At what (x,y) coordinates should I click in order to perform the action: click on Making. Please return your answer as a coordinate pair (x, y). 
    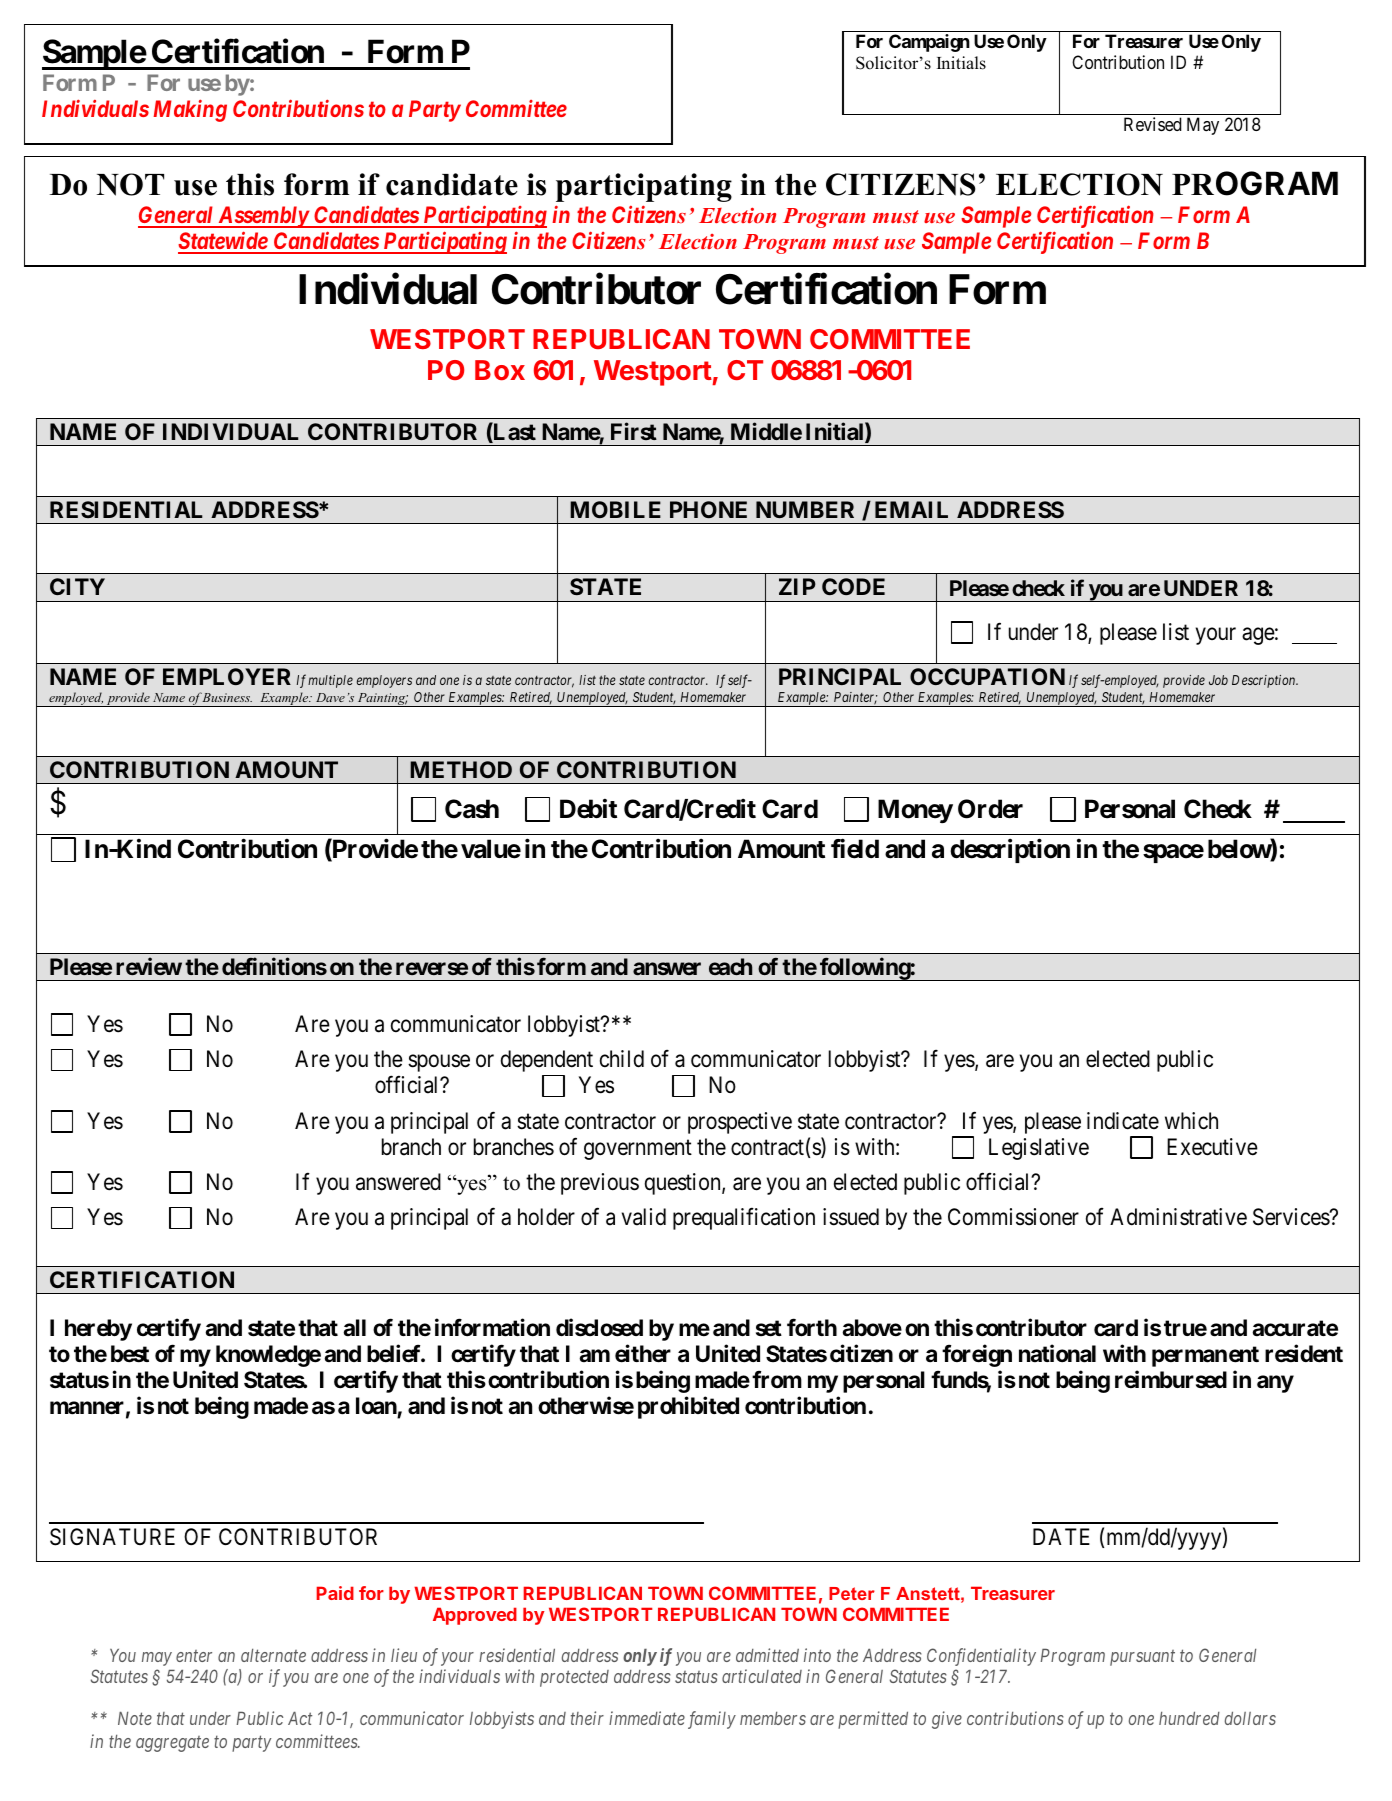
    Looking at the image, I should click on (190, 110).
